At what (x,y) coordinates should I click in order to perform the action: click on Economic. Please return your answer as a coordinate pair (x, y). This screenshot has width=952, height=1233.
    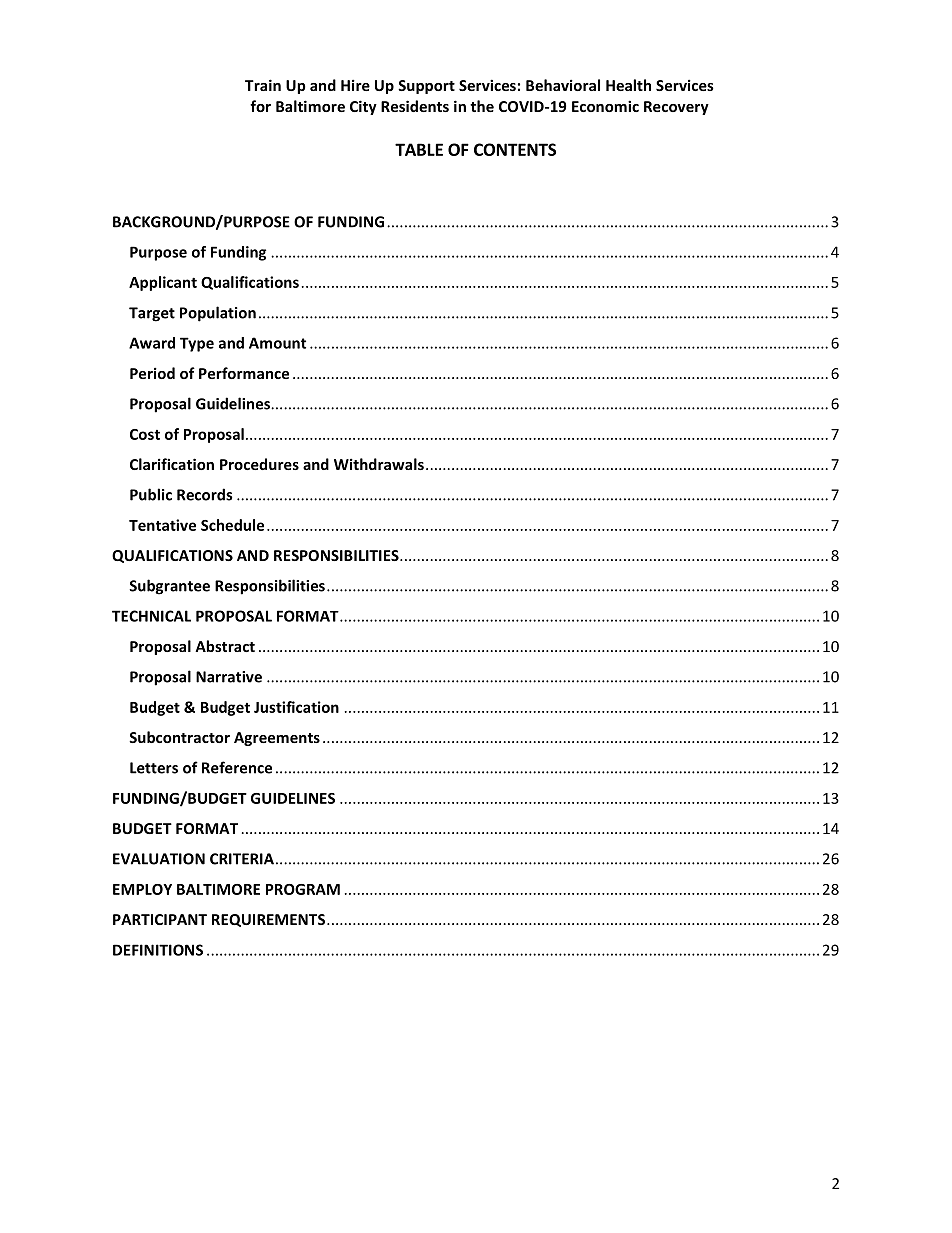
    Looking at the image, I should click on (605, 106).
